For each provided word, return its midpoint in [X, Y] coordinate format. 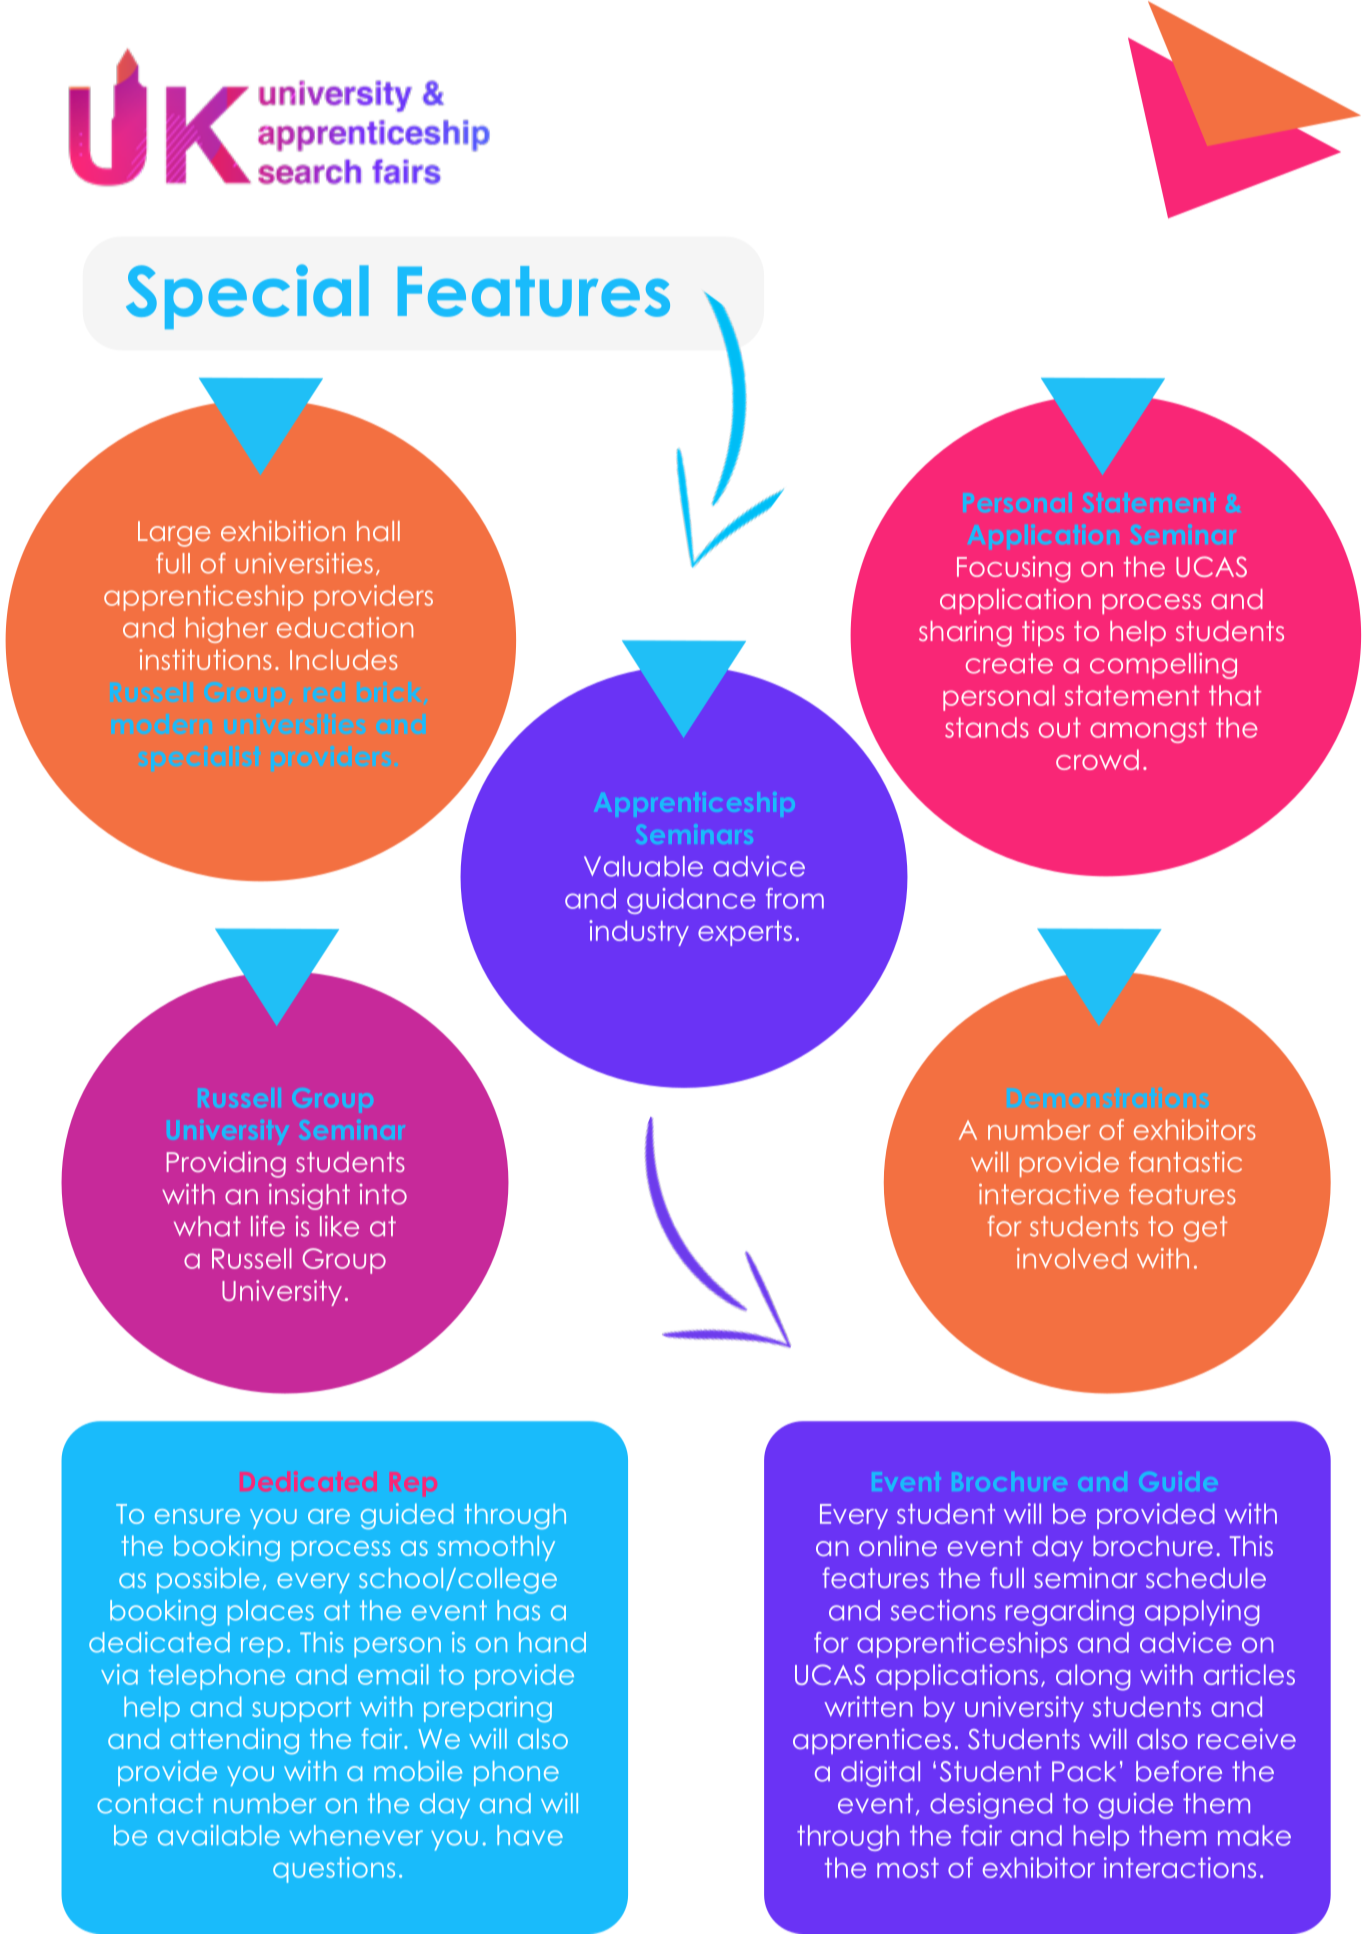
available [219, 1835]
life [268, 1226]
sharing [965, 633]
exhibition [283, 530]
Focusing [1013, 569]
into [383, 1194]
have [530, 1835]
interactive [1049, 1194]
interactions [1180, 1867]
